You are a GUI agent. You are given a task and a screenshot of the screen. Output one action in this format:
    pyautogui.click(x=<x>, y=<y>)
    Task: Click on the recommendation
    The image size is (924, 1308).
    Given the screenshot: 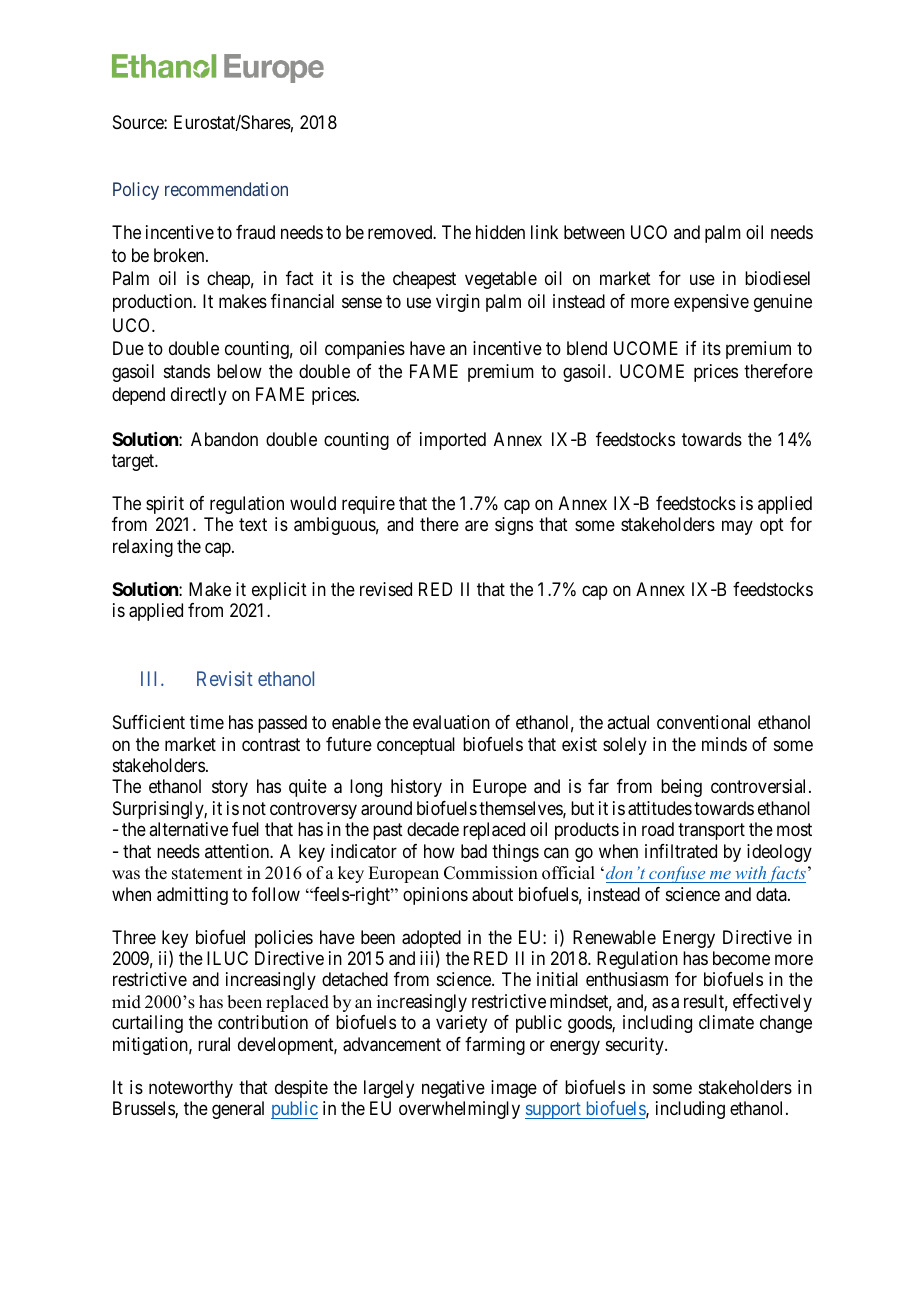 What is the action you would take?
    pyautogui.click(x=226, y=189)
